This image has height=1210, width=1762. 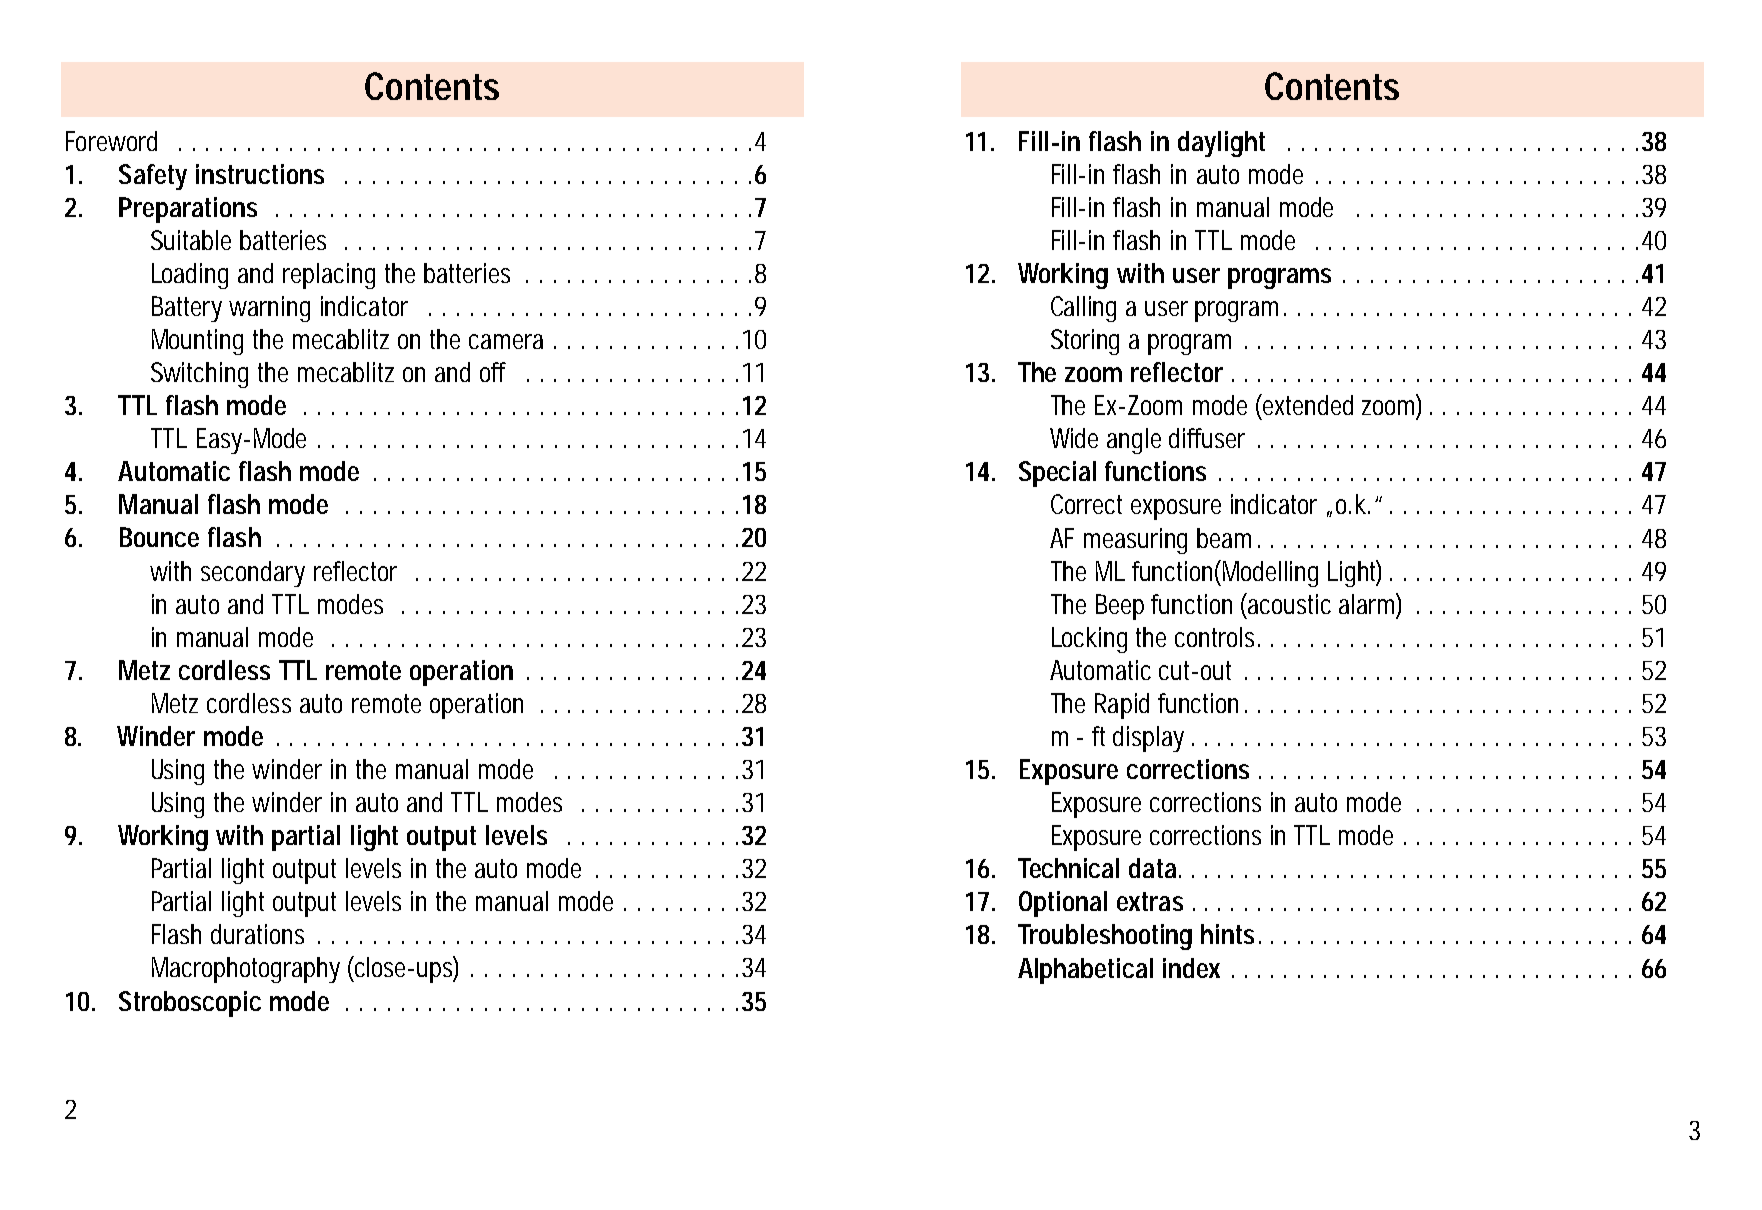 I want to click on Storing, so click(x=1085, y=342).
